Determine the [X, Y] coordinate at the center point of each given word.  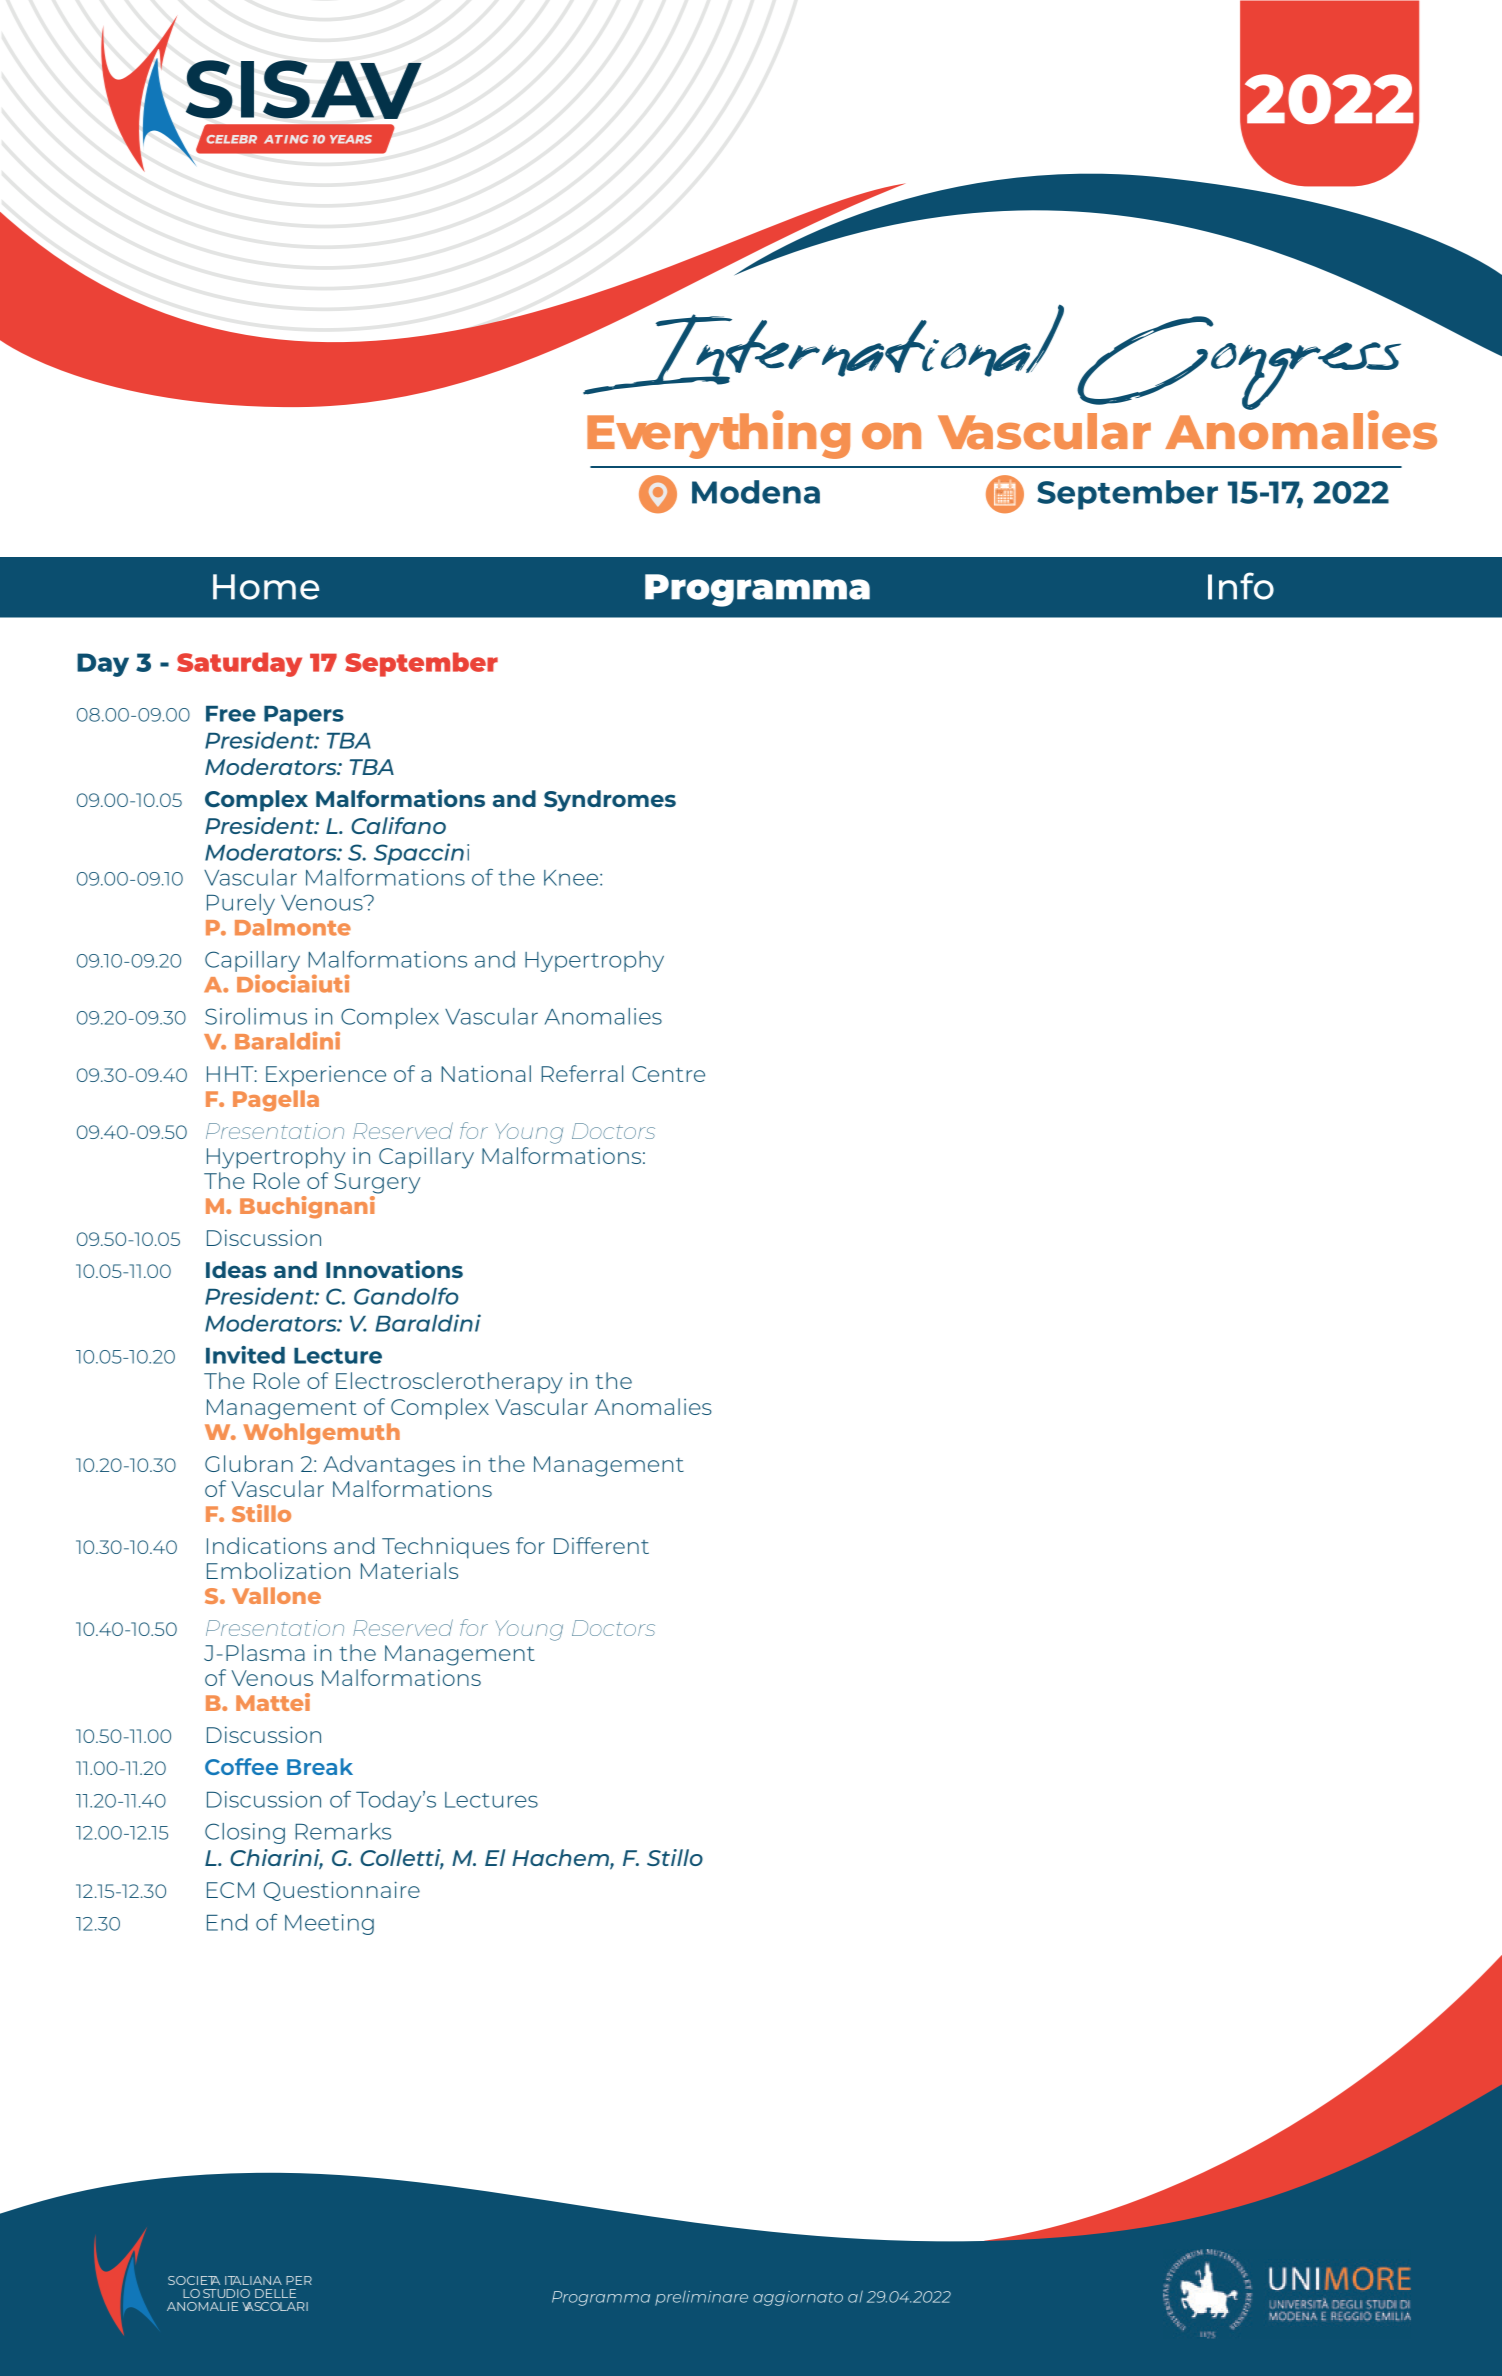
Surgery [377, 1183]
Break [320, 1766]
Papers [304, 716]
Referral [582, 1073]
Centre [668, 1074]
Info [1241, 586]
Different [601, 1545]
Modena [756, 492]
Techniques [445, 1548]
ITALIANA [253, 2280]
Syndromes [610, 801]
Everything [718, 434]
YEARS [351, 139]
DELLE [275, 2293]
